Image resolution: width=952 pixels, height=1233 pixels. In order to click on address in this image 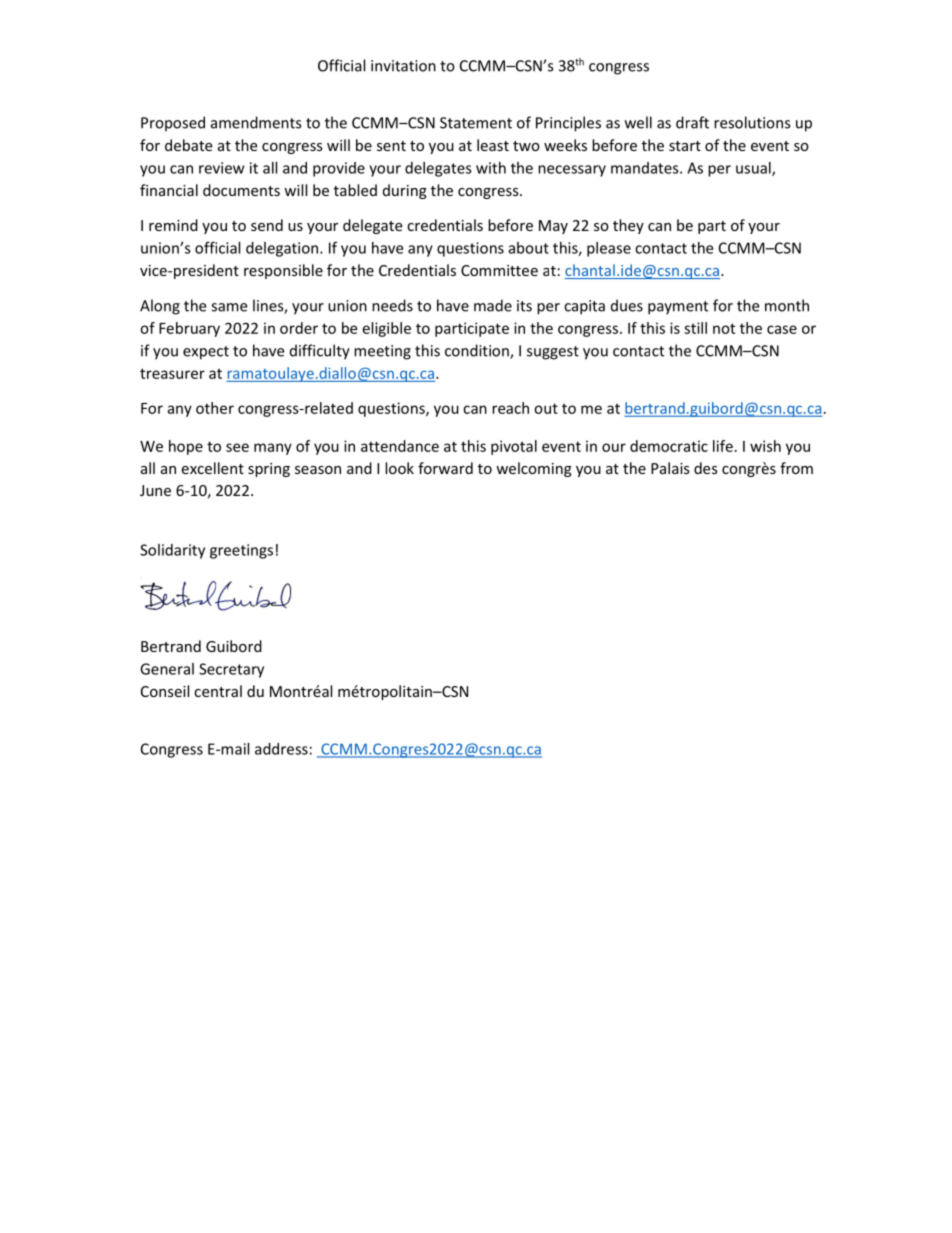, I will do `click(281, 749)`.
